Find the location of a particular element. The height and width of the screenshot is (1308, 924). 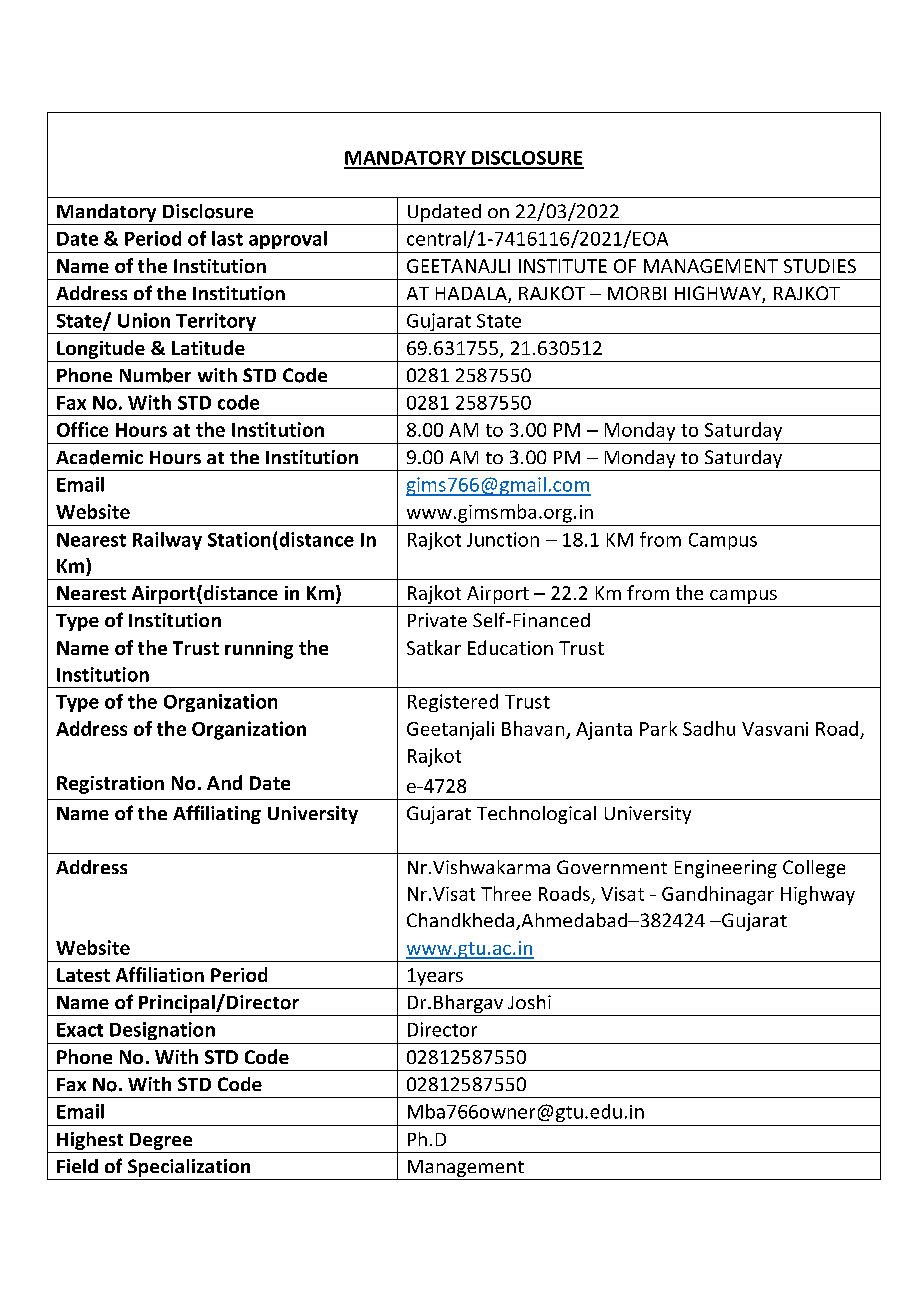

Private is located at coordinates (437, 620).
